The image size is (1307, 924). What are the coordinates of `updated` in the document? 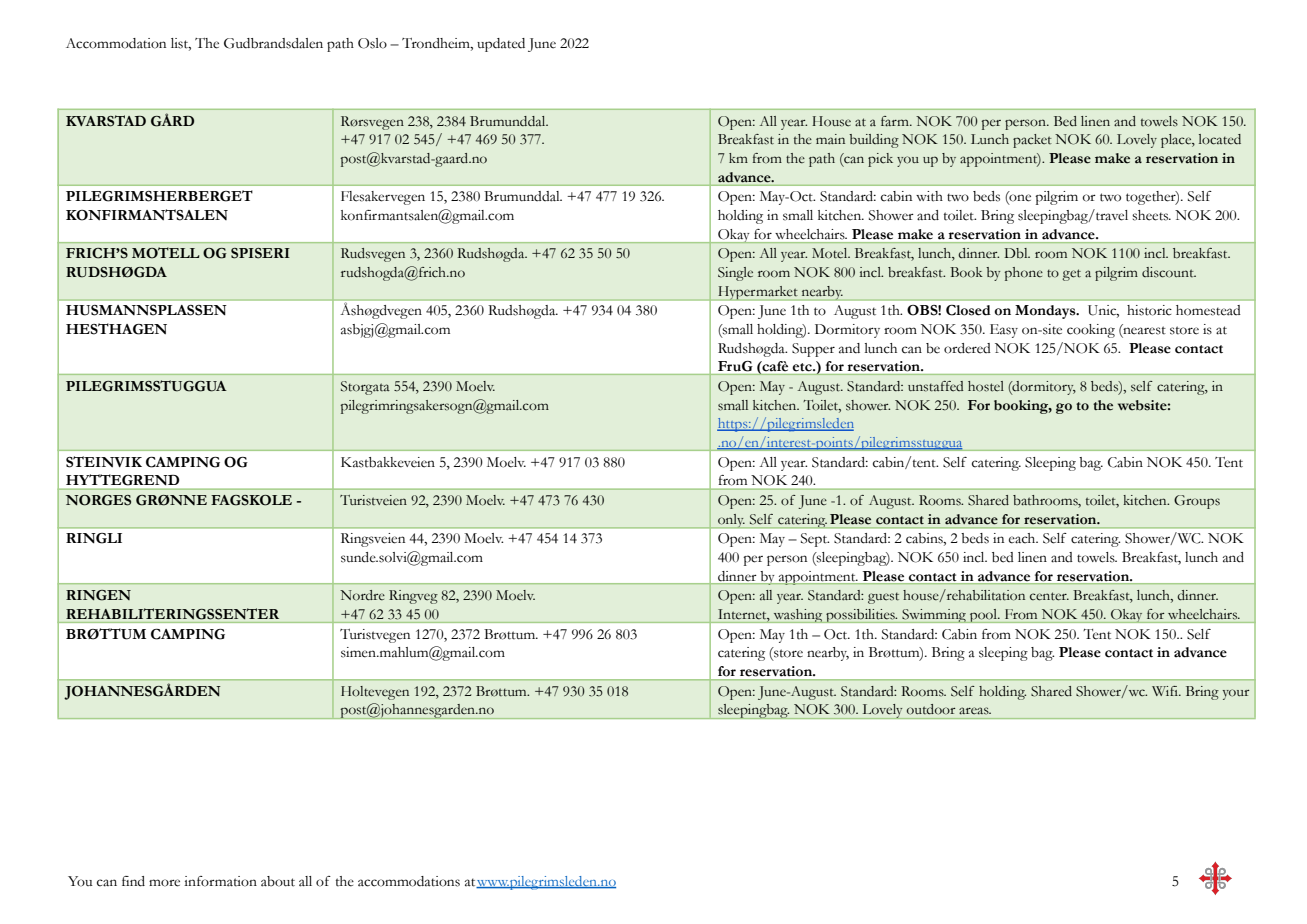 It's located at (501, 45).
